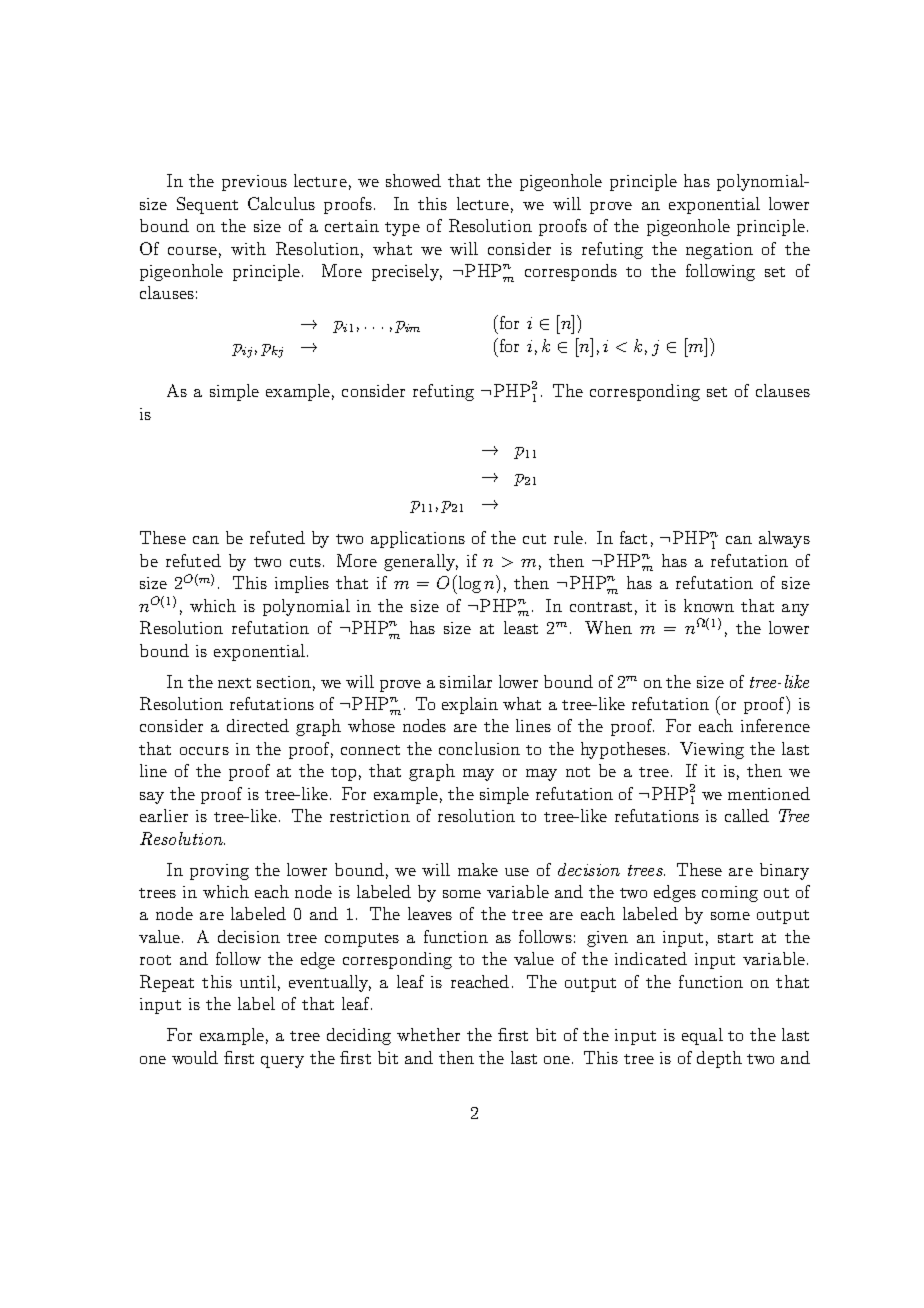 The height and width of the document is (1308, 924). What do you see at coordinates (413, 180) in the document?
I see `showed` at bounding box center [413, 180].
